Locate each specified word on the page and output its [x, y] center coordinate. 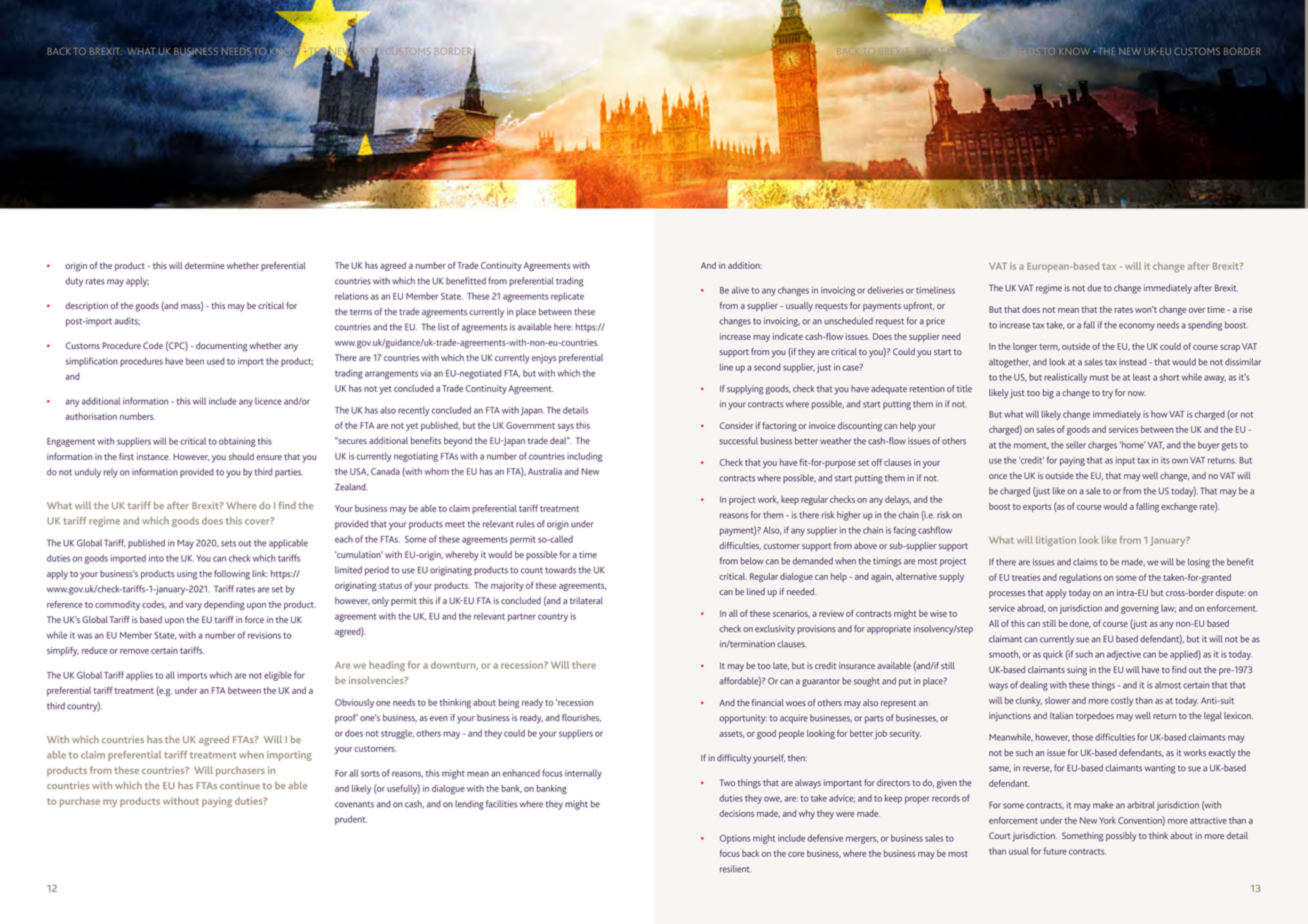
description [86, 306]
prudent [351, 820]
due [1094, 288]
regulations [1080, 578]
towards [560, 570]
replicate [567, 297]
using [187, 575]
